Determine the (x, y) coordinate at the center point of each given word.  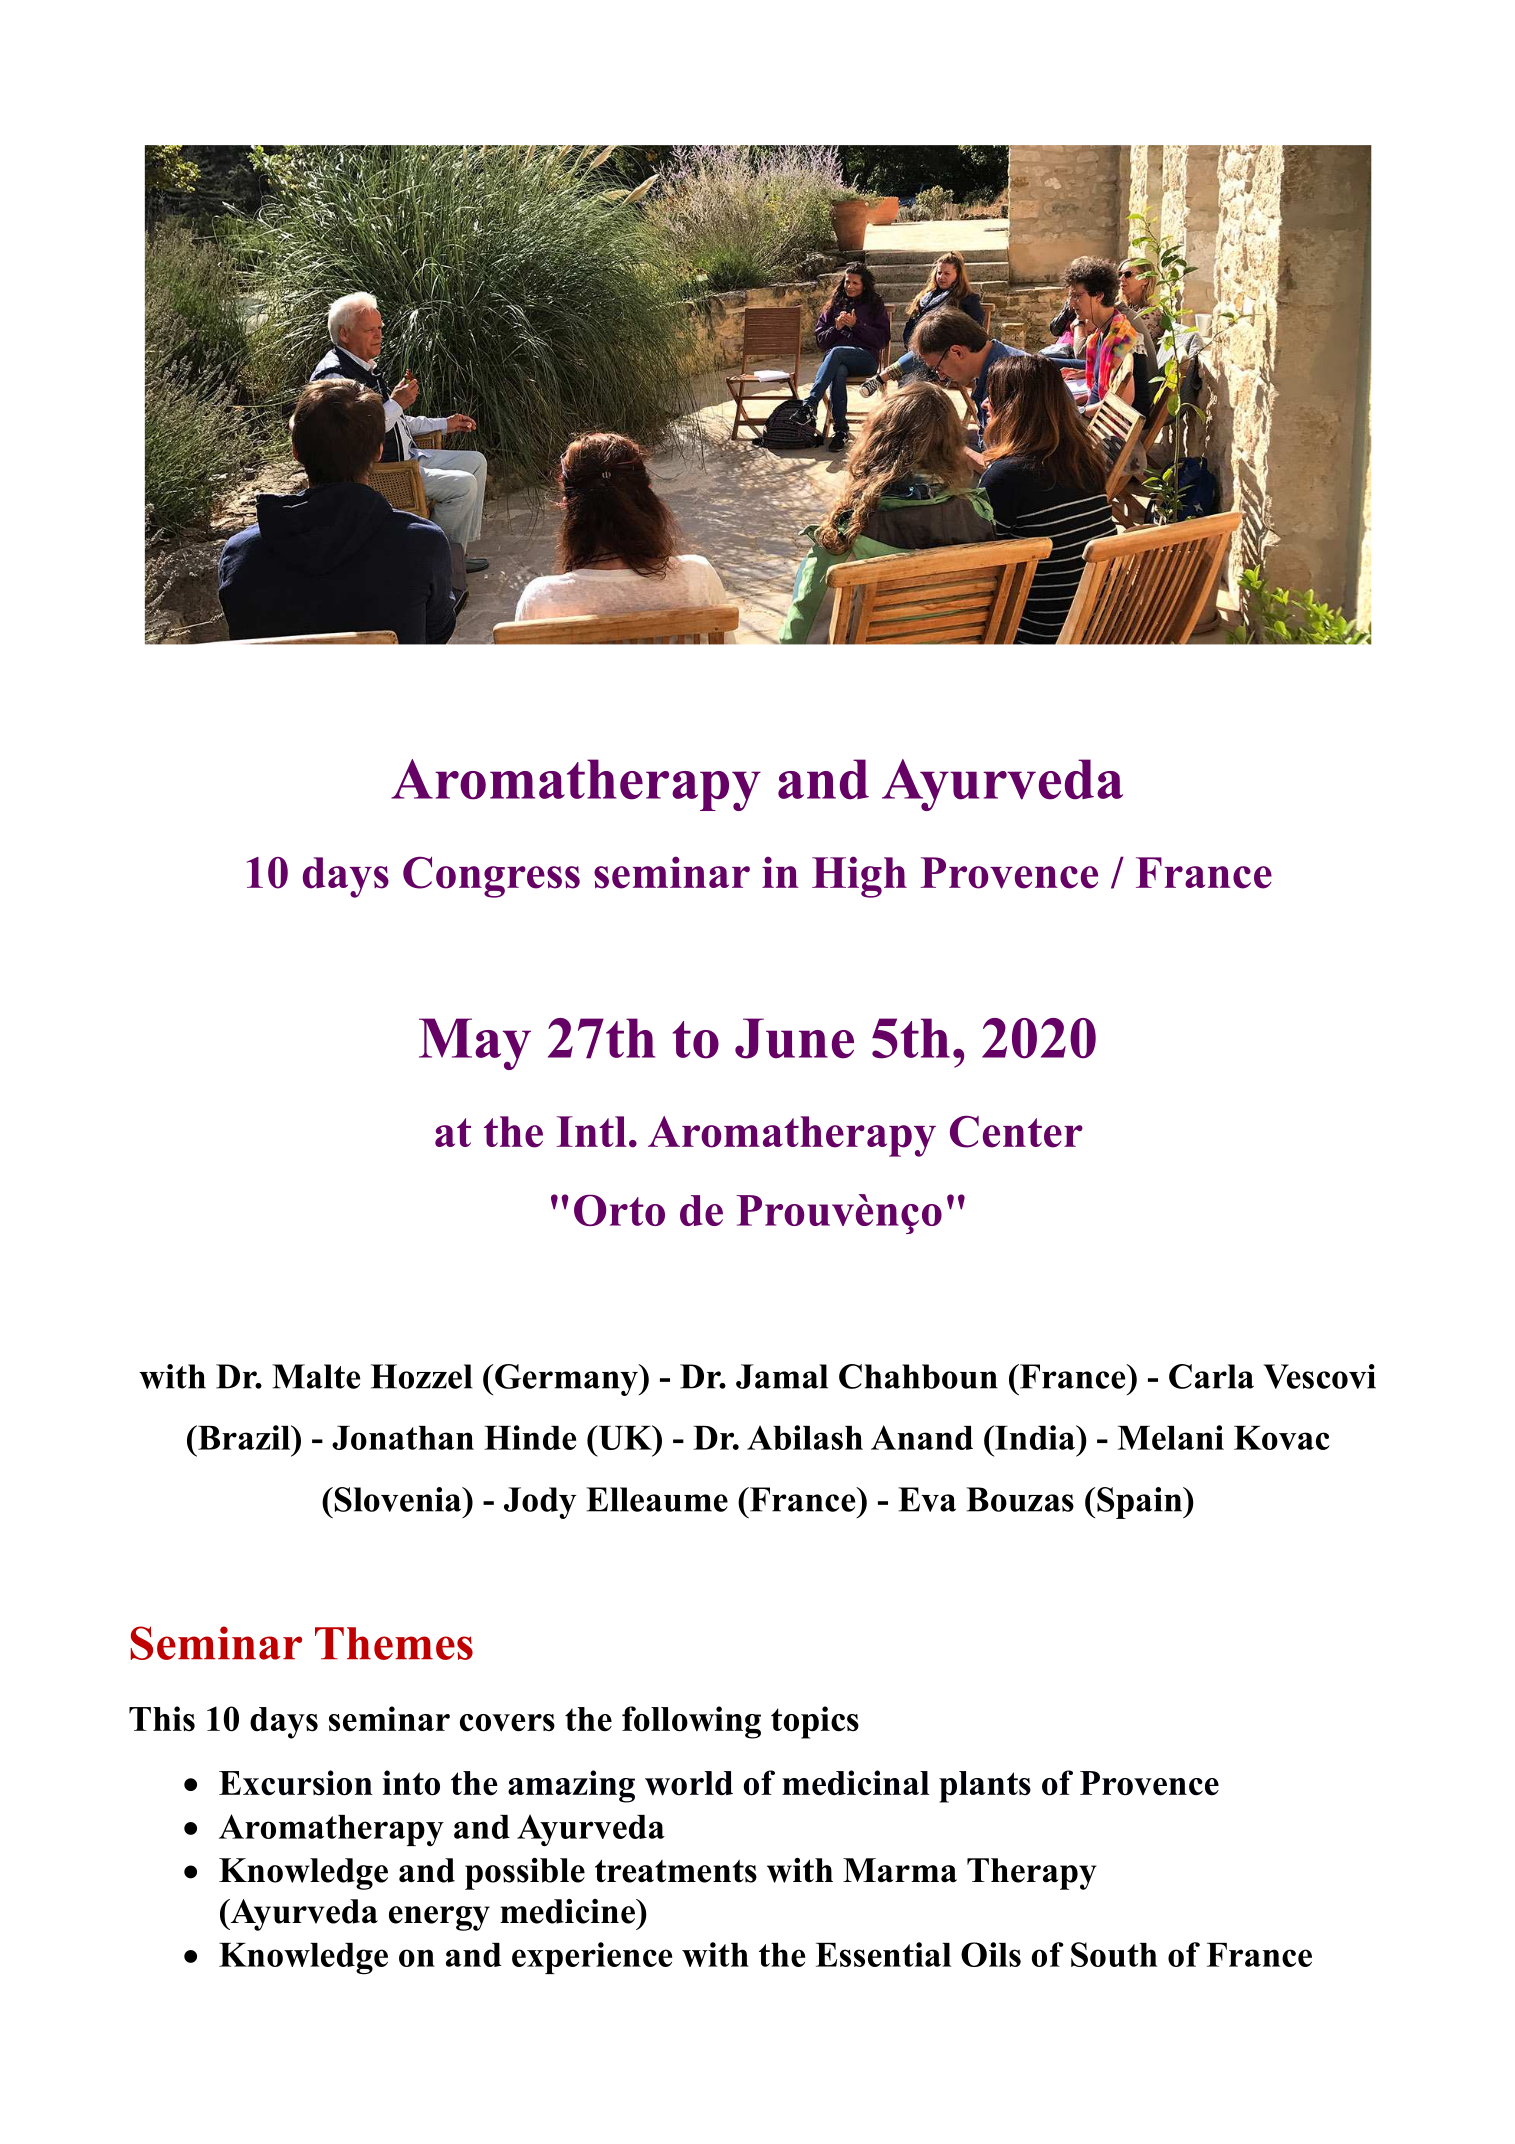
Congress (491, 877)
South (1114, 1954)
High (859, 877)
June (794, 1038)
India (1035, 1437)
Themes (394, 1643)
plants (985, 1787)
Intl (592, 1131)
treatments (676, 1871)
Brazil (244, 1437)
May (475, 1044)
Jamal (782, 1376)
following (691, 1722)
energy (439, 1918)
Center (1016, 1131)
